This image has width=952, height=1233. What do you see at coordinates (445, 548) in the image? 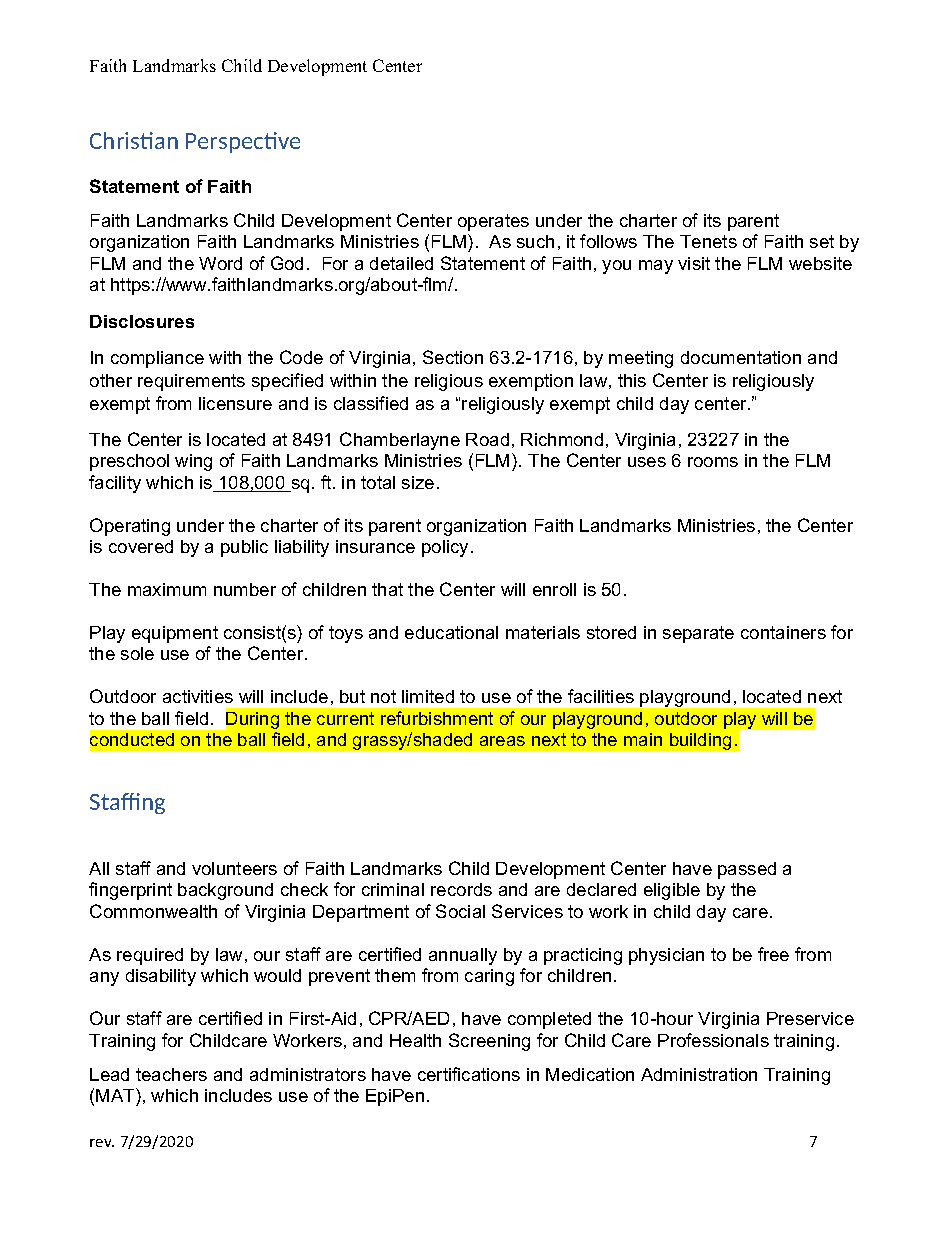
I see `policy` at bounding box center [445, 548].
